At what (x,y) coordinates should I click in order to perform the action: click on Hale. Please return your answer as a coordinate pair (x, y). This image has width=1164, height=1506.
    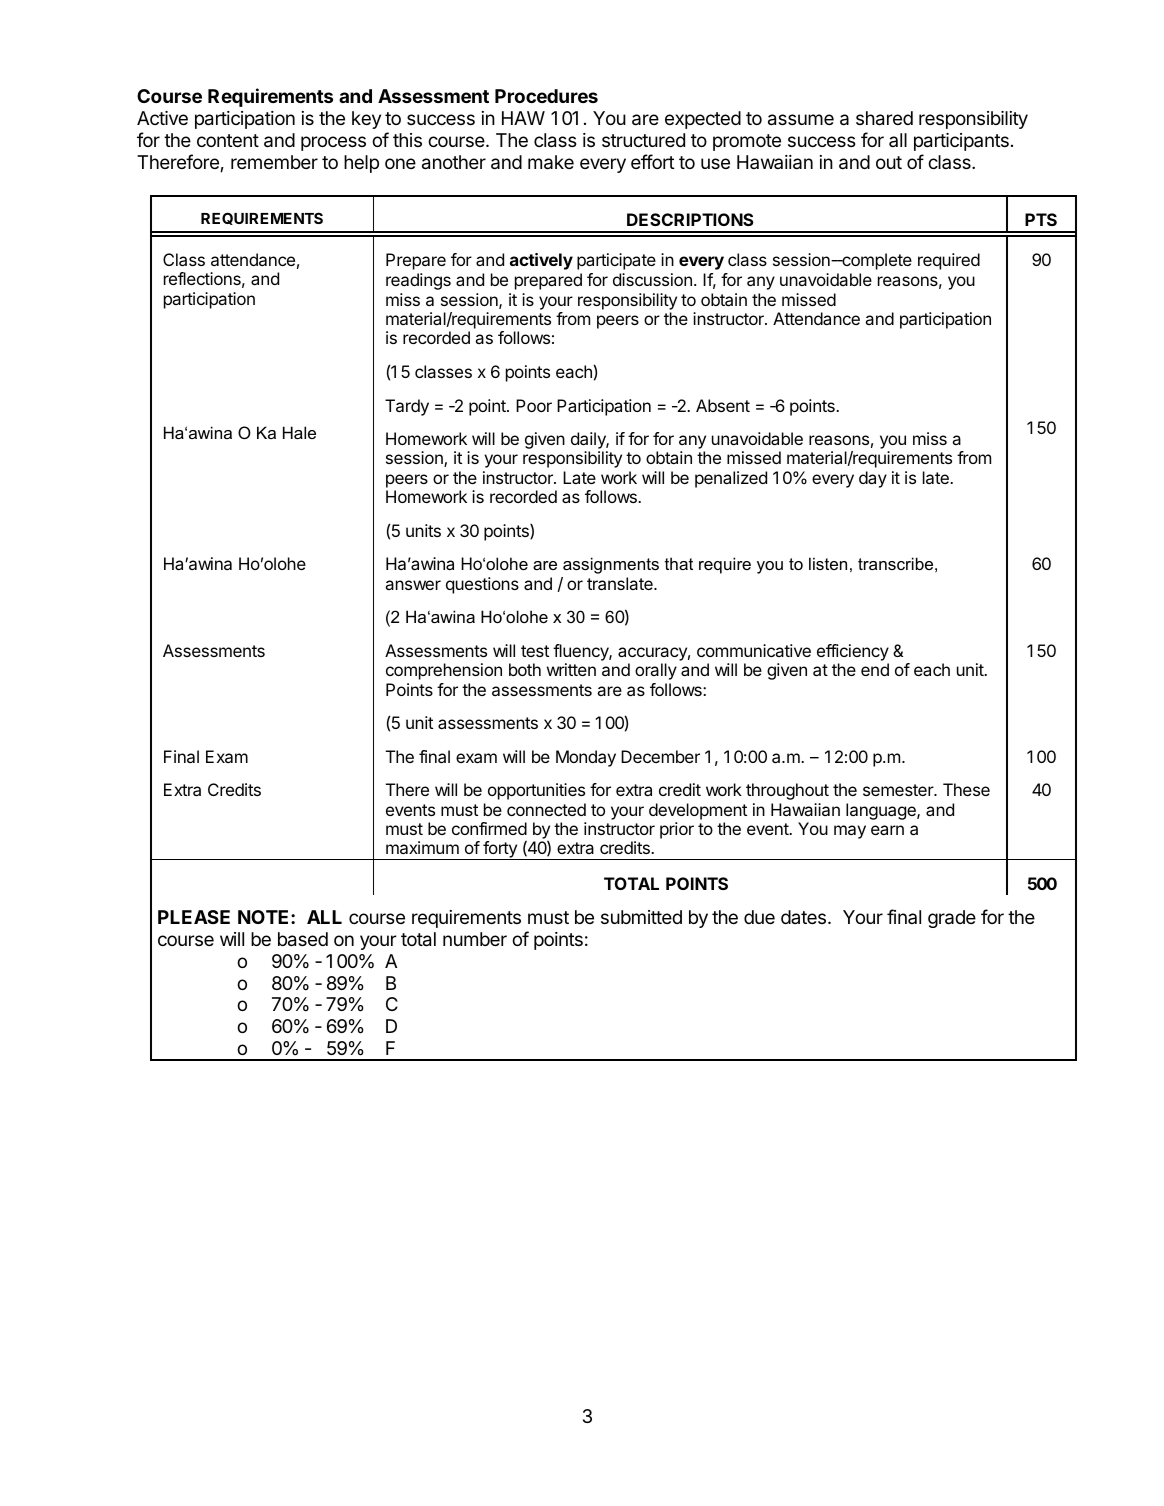
    Looking at the image, I should click on (299, 432).
